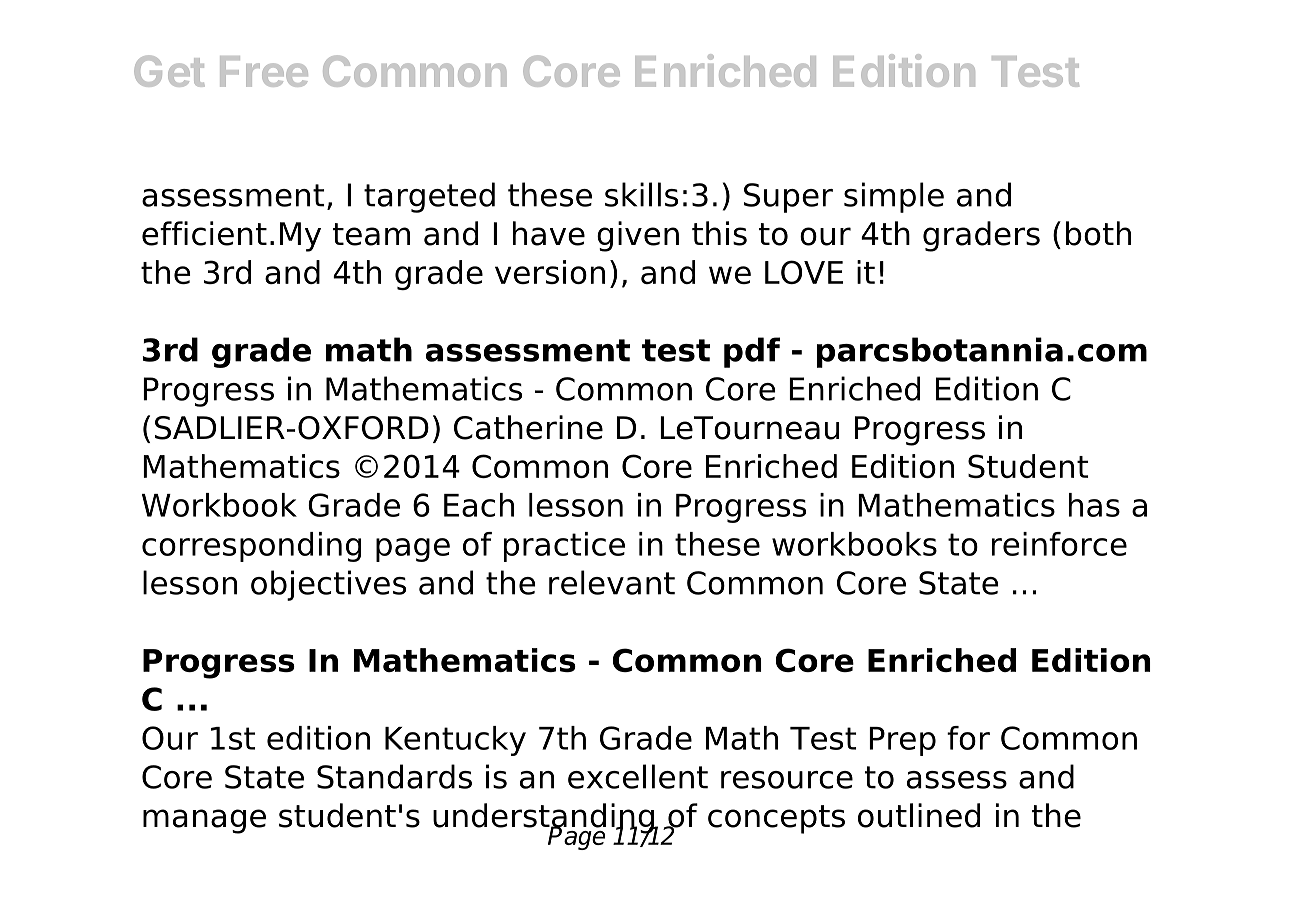 This screenshot has width=1303, height=924. What do you see at coordinates (1098, 233) in the screenshot?
I see `both` at bounding box center [1098, 233].
